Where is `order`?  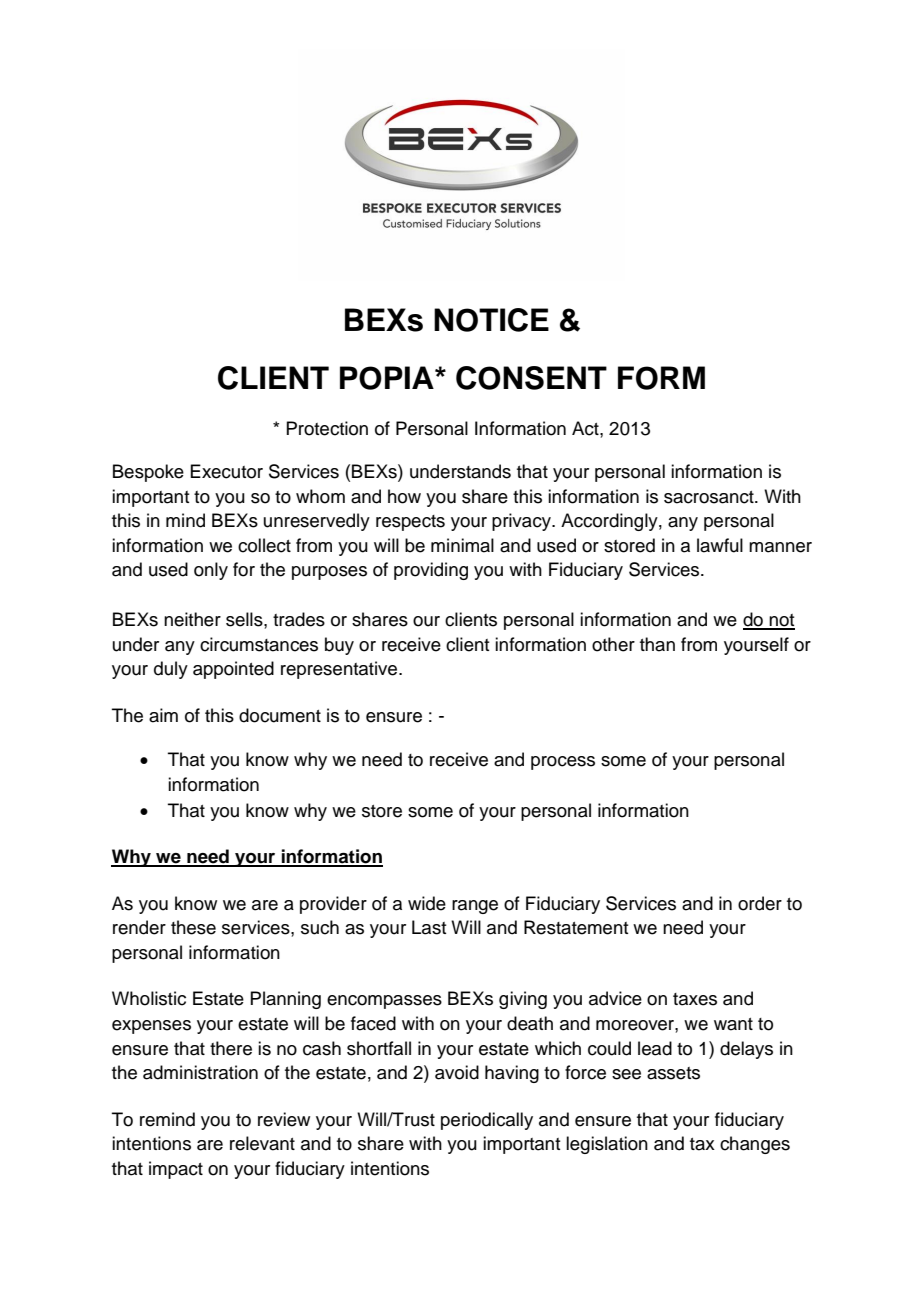
order is located at coordinates (760, 903).
